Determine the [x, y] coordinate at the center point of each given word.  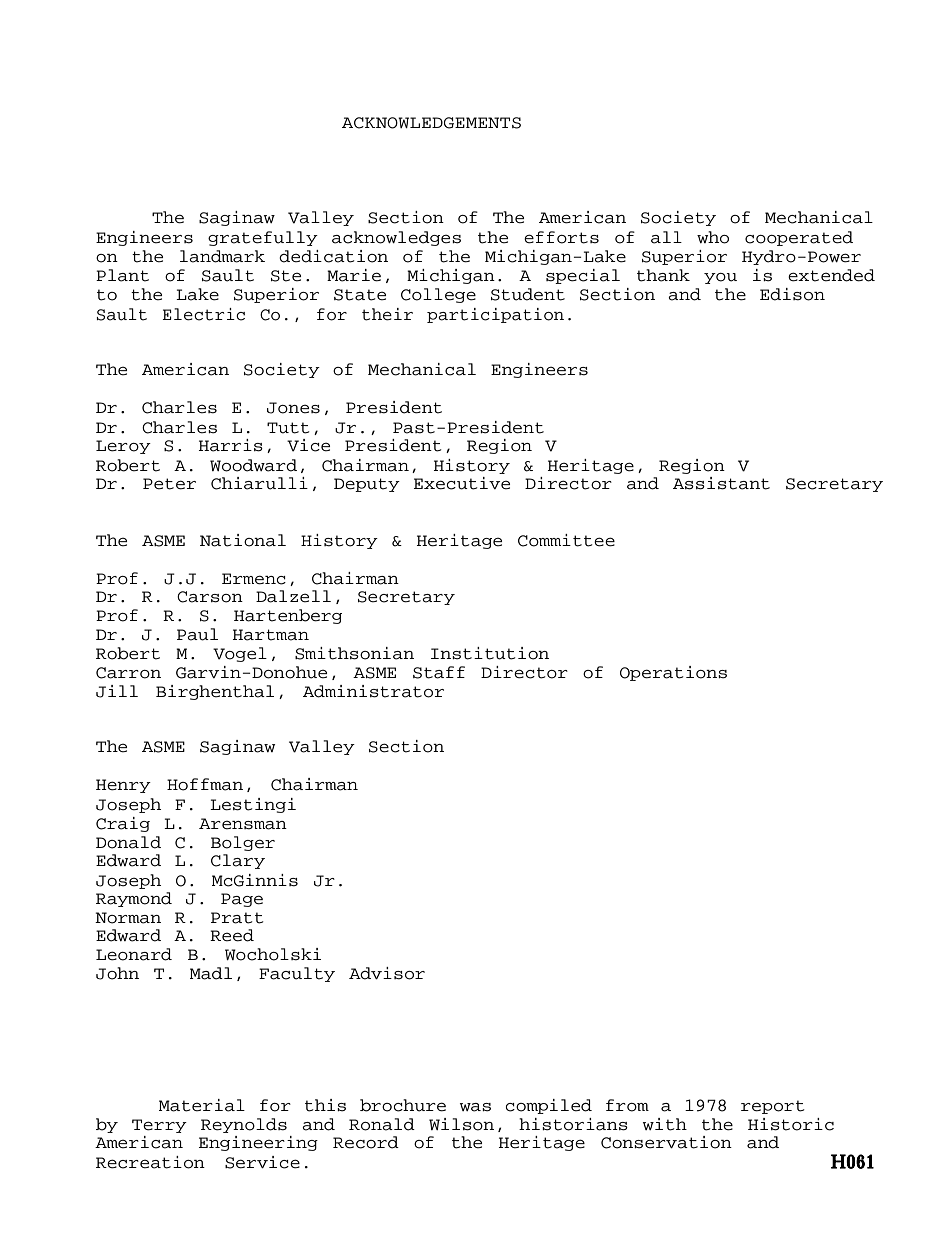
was [475, 1107]
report [773, 1107]
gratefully [263, 238]
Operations [673, 673]
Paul [197, 634]
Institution [490, 653]
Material [202, 1105]
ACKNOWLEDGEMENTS [431, 123]
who [713, 237]
